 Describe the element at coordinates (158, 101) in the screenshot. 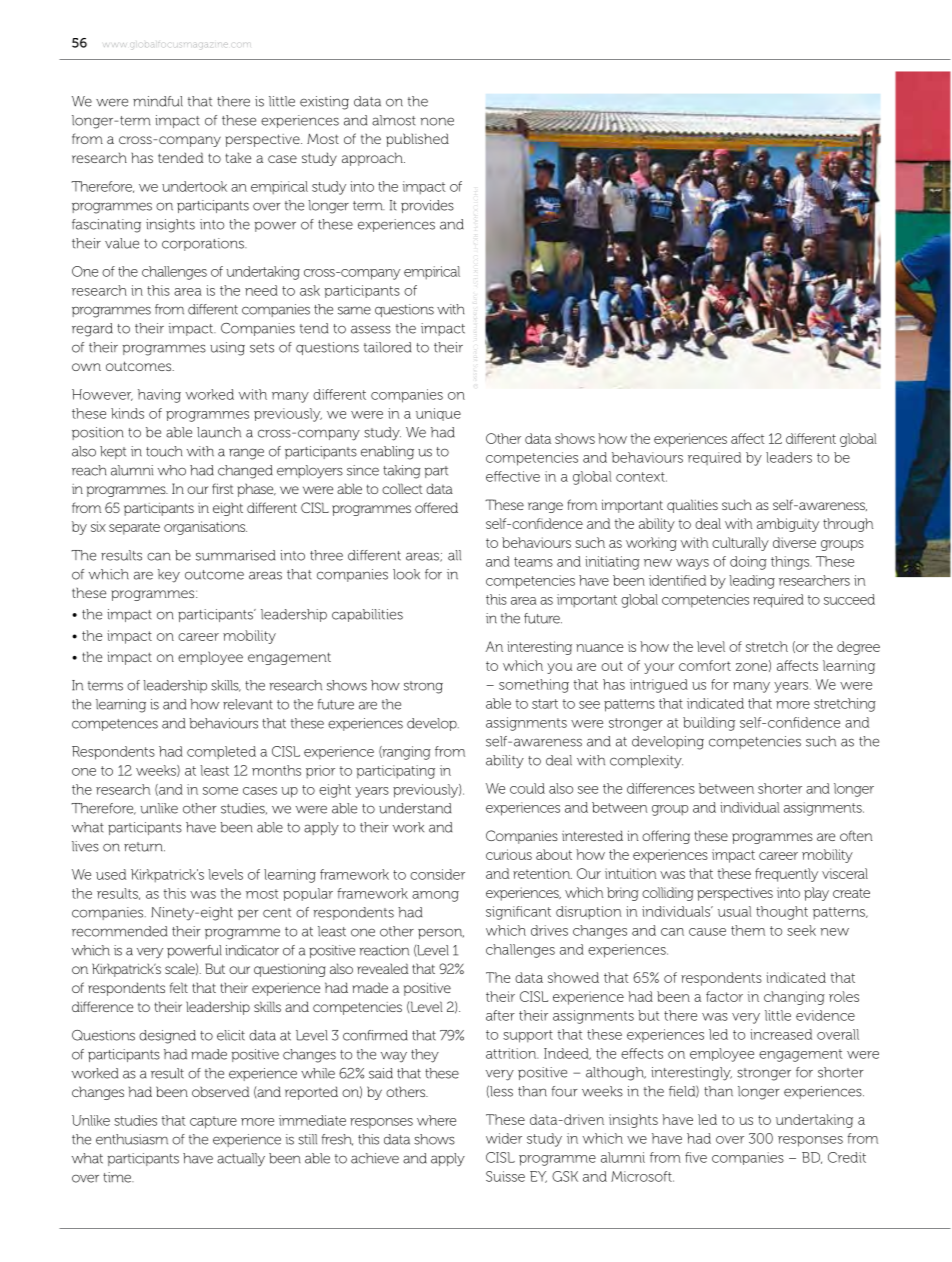

I see `mindful` at that location.
